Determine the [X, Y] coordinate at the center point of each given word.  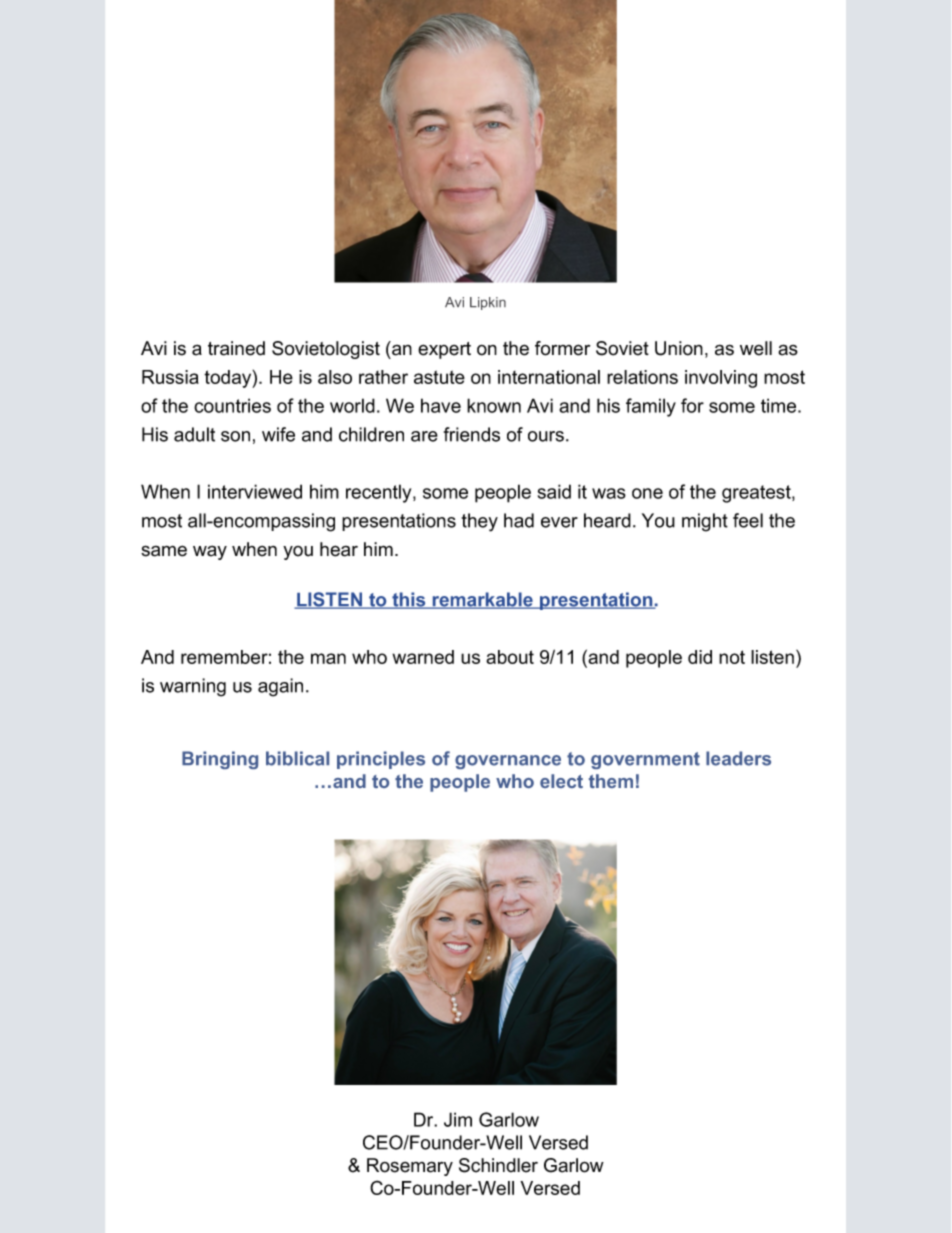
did [700, 657]
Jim [458, 1119]
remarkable [482, 600]
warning [193, 687]
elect [561, 781]
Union [679, 348]
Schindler [498, 1165]
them [611, 781]
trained [236, 348]
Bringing [220, 760]
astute [439, 377]
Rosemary [410, 1167]
